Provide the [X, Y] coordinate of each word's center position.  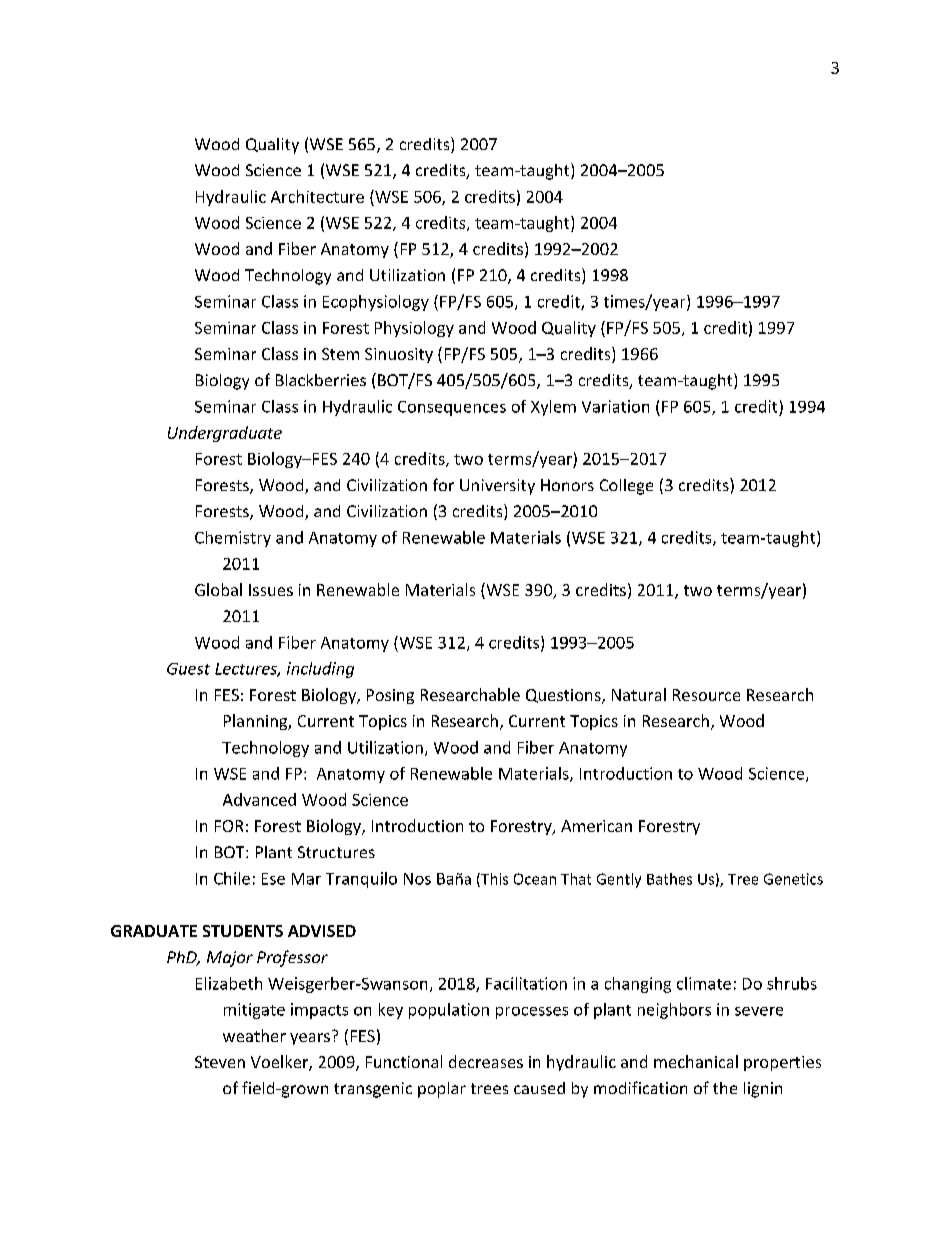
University [497, 487]
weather [254, 1035]
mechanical [696, 1061]
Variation [615, 406]
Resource [706, 695]
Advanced [259, 799]
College [626, 487]
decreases [486, 1061]
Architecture [317, 196]
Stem [340, 354]
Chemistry [233, 539]
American [596, 826]
